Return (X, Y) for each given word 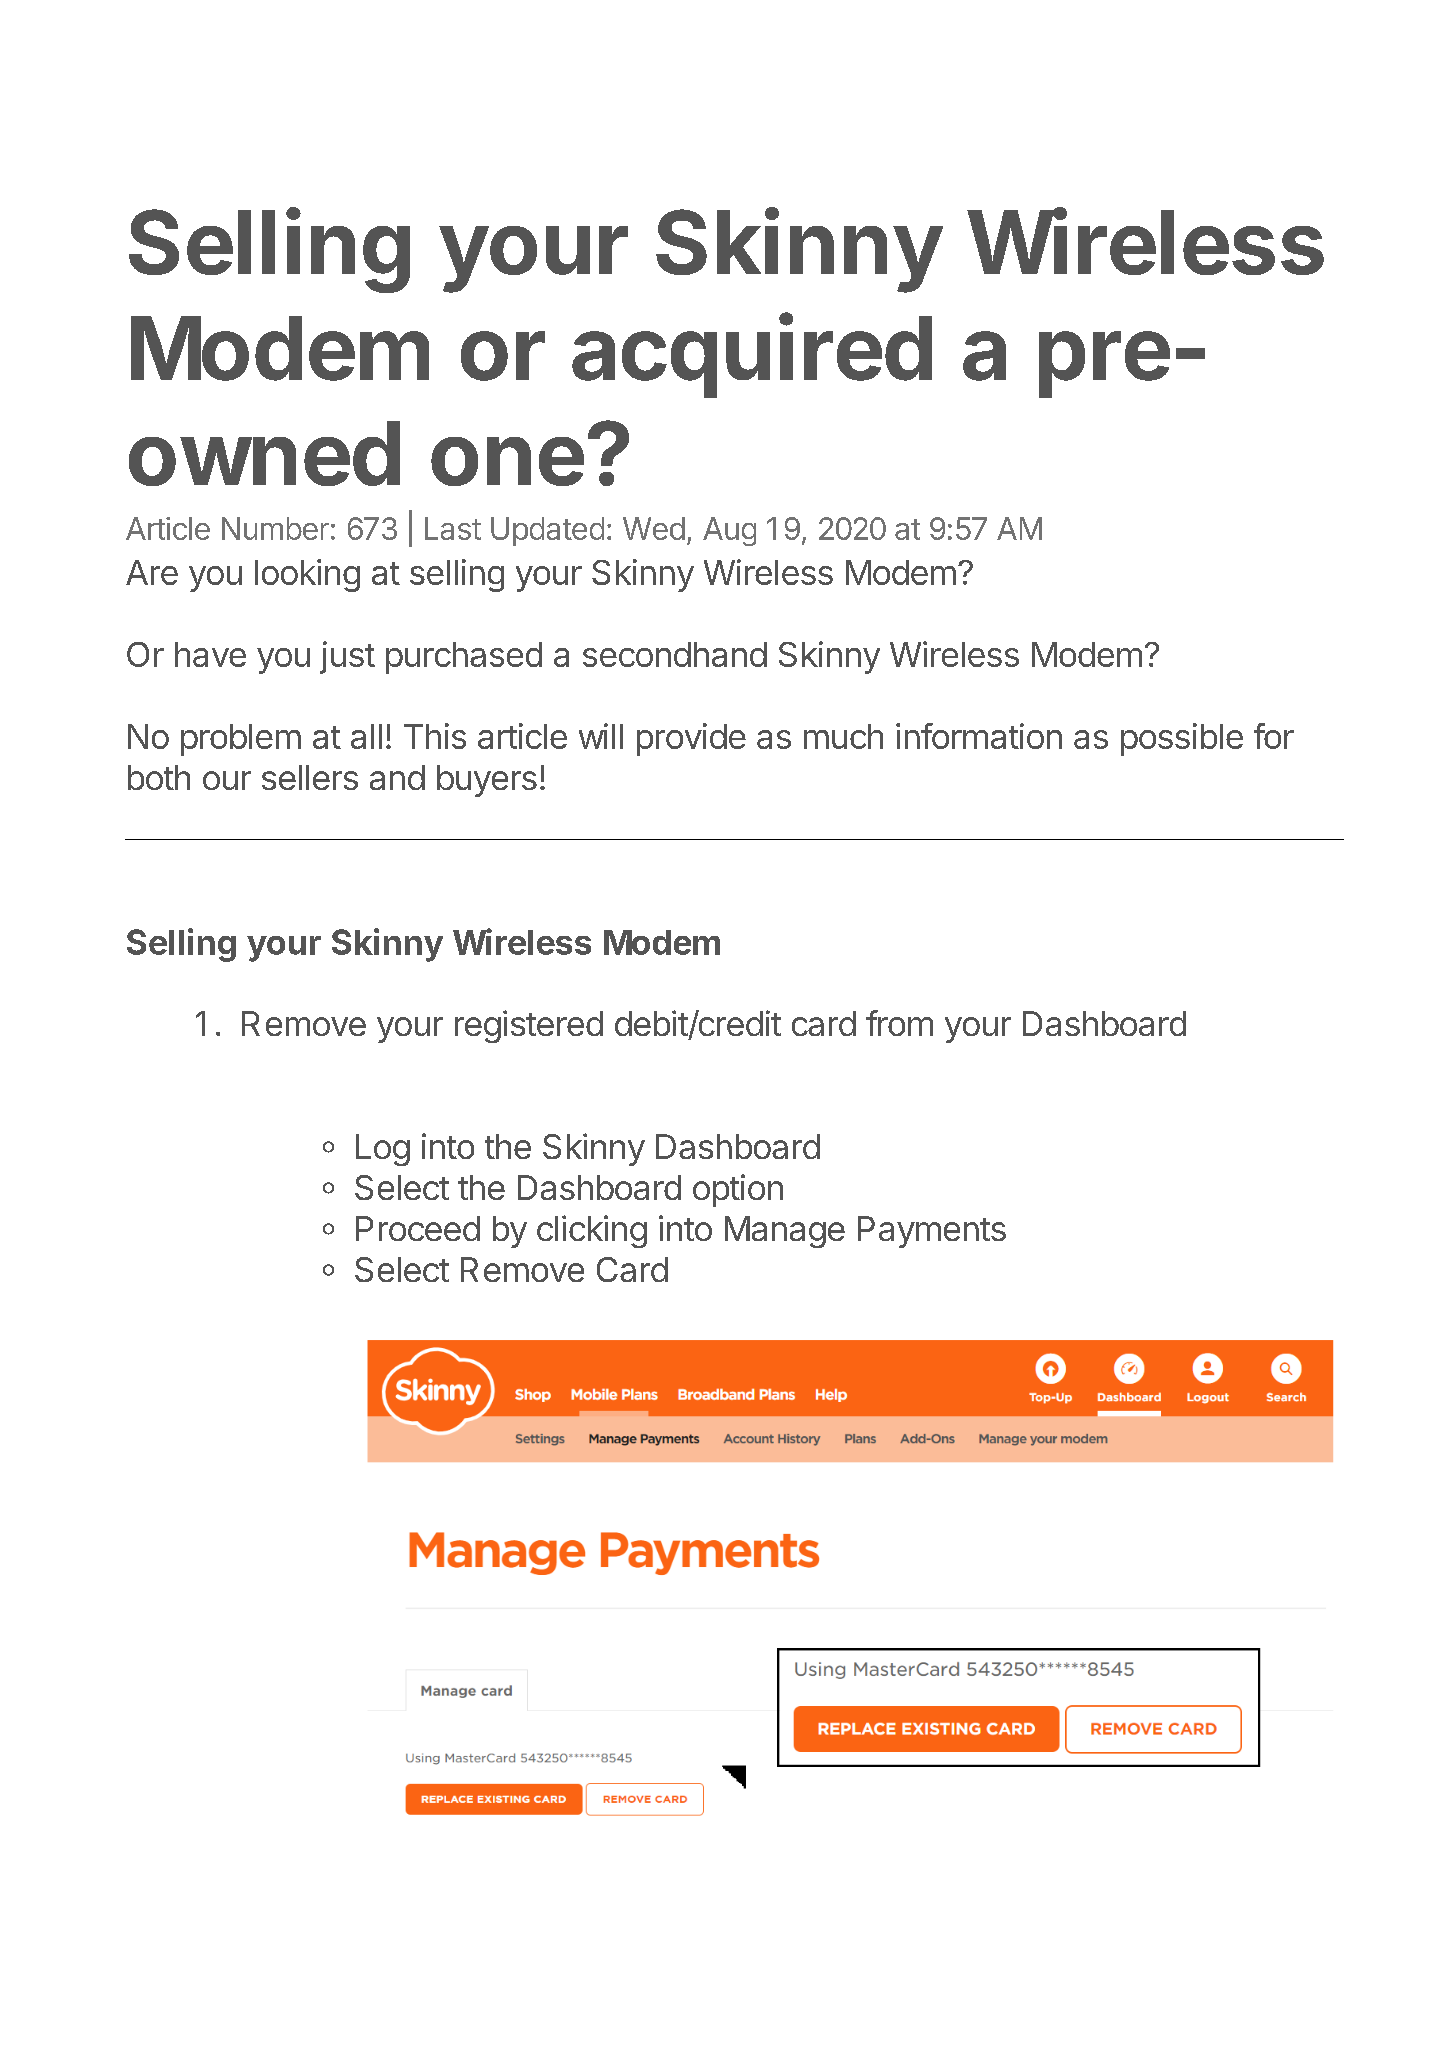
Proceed (418, 1228)
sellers (310, 777)
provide (691, 739)
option (738, 1190)
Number (275, 528)
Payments (932, 1232)
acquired (752, 356)
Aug (729, 531)
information (979, 736)
